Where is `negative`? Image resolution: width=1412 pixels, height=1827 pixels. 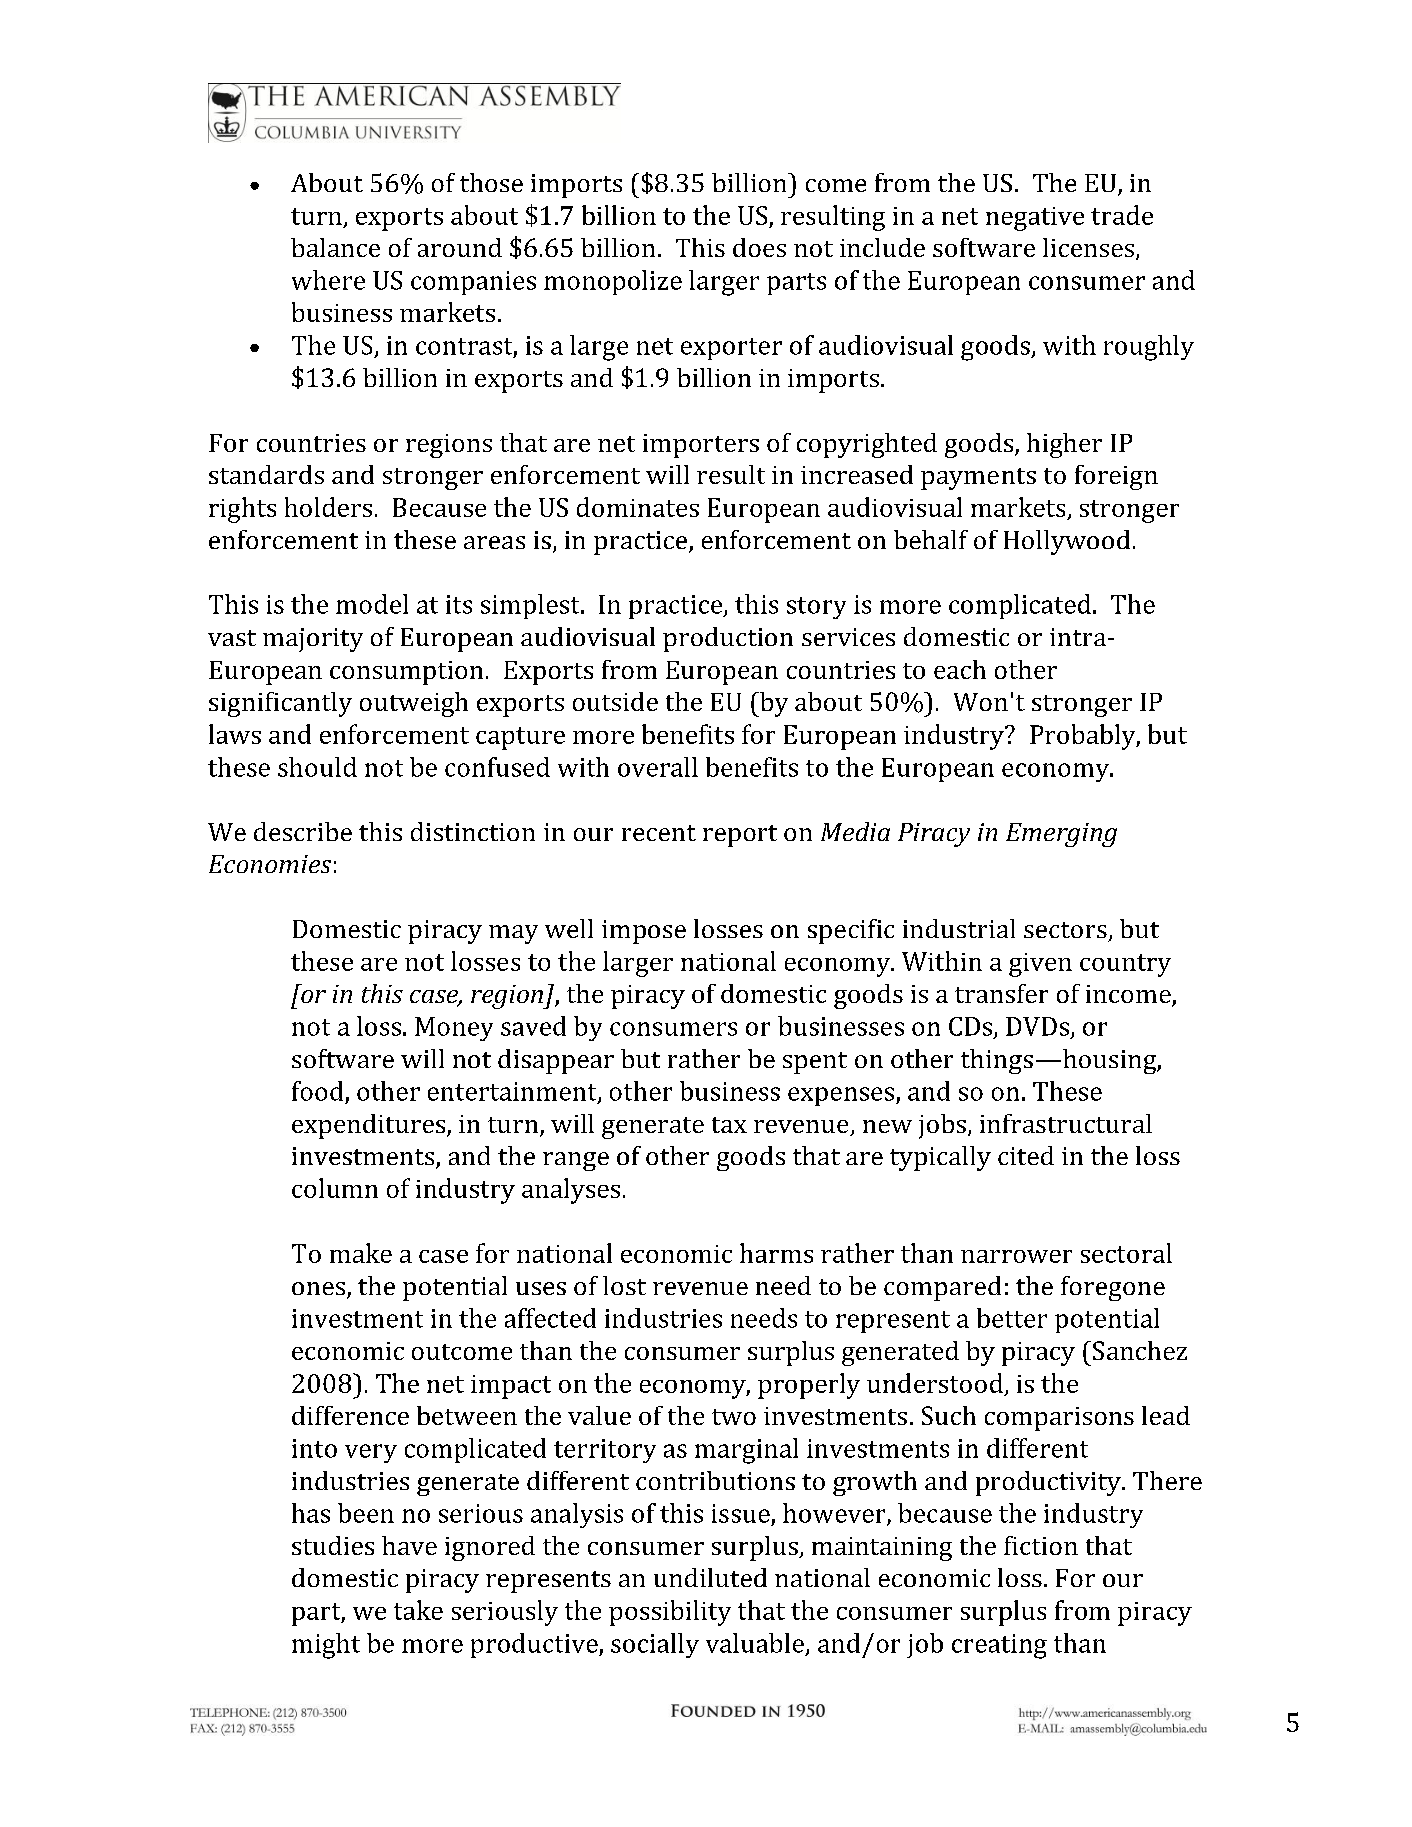 negative is located at coordinates (1035, 219).
